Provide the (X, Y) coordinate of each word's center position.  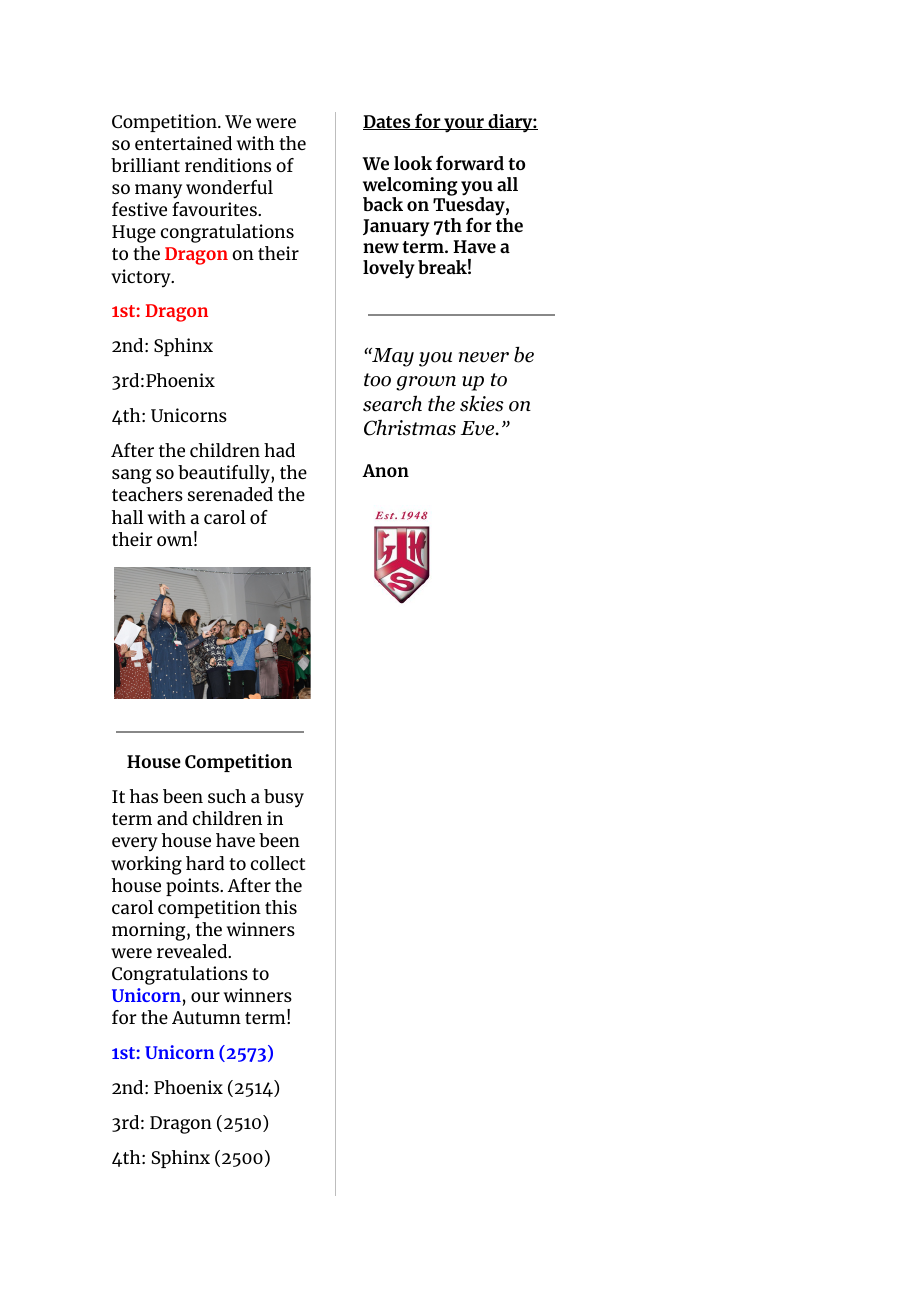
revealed (193, 951)
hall (128, 517)
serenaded (230, 494)
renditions (228, 165)
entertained (183, 143)
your (464, 125)
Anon (385, 470)
